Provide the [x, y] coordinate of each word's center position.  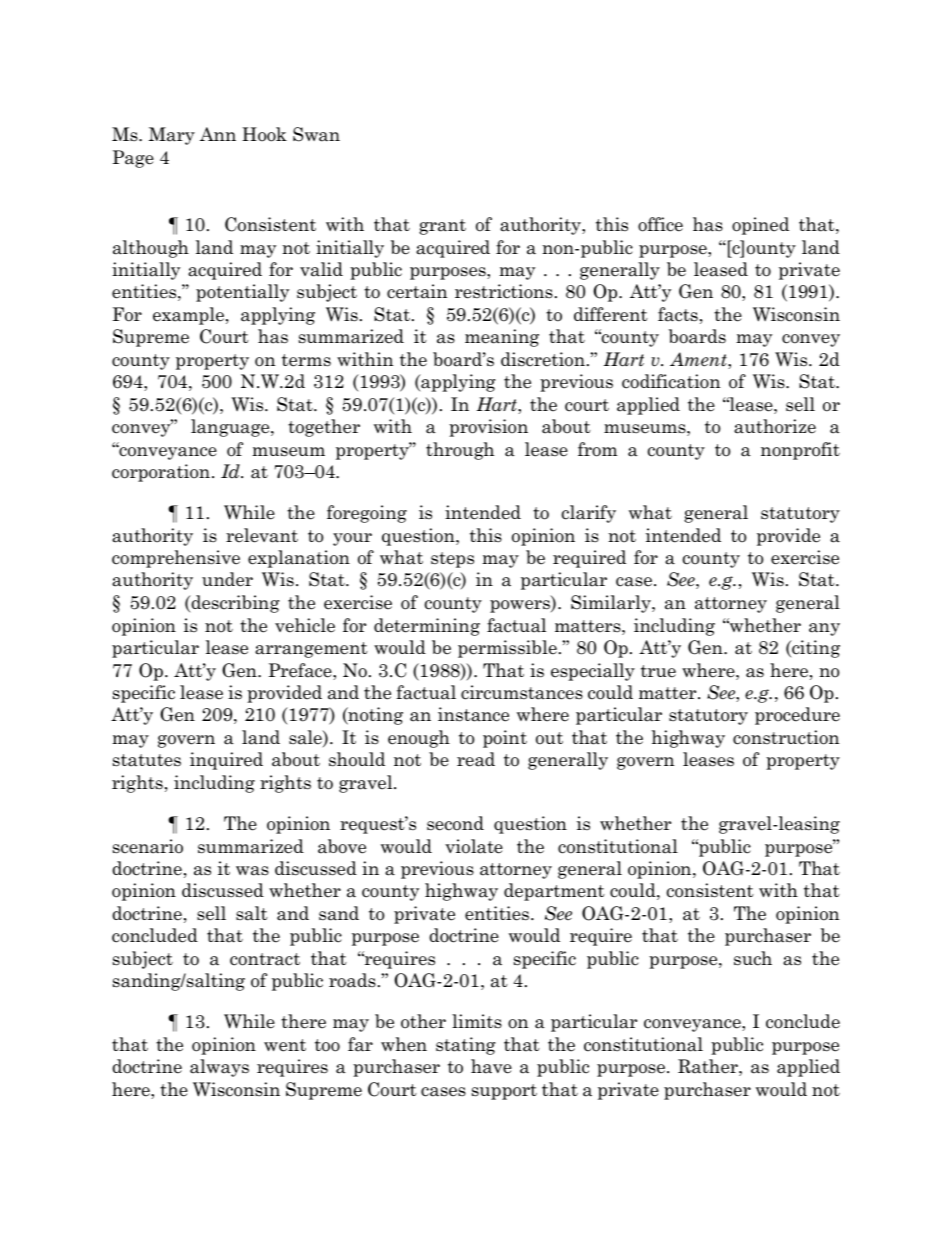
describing [234, 604]
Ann [218, 134]
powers [521, 606]
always [219, 1068]
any [824, 629]
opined [760, 226]
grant [442, 227]
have [491, 1066]
